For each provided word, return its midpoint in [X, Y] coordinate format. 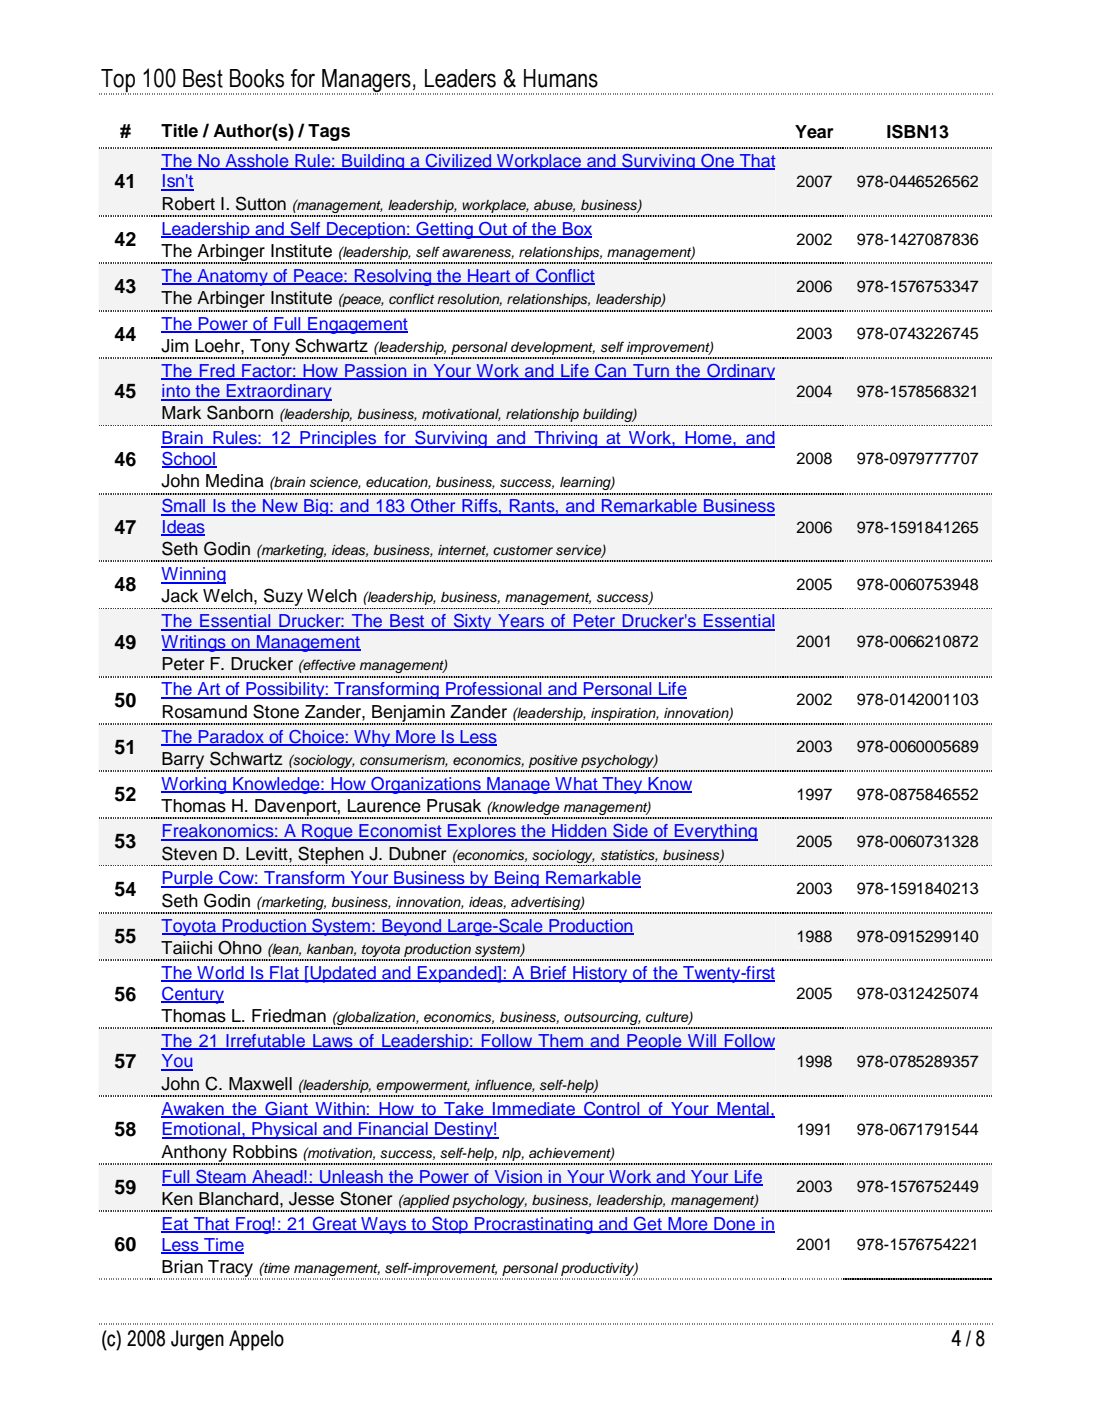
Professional [494, 690]
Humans [561, 78]
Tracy [231, 1269]
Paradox [231, 737]
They [622, 785]
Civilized [459, 161]
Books [257, 78]
